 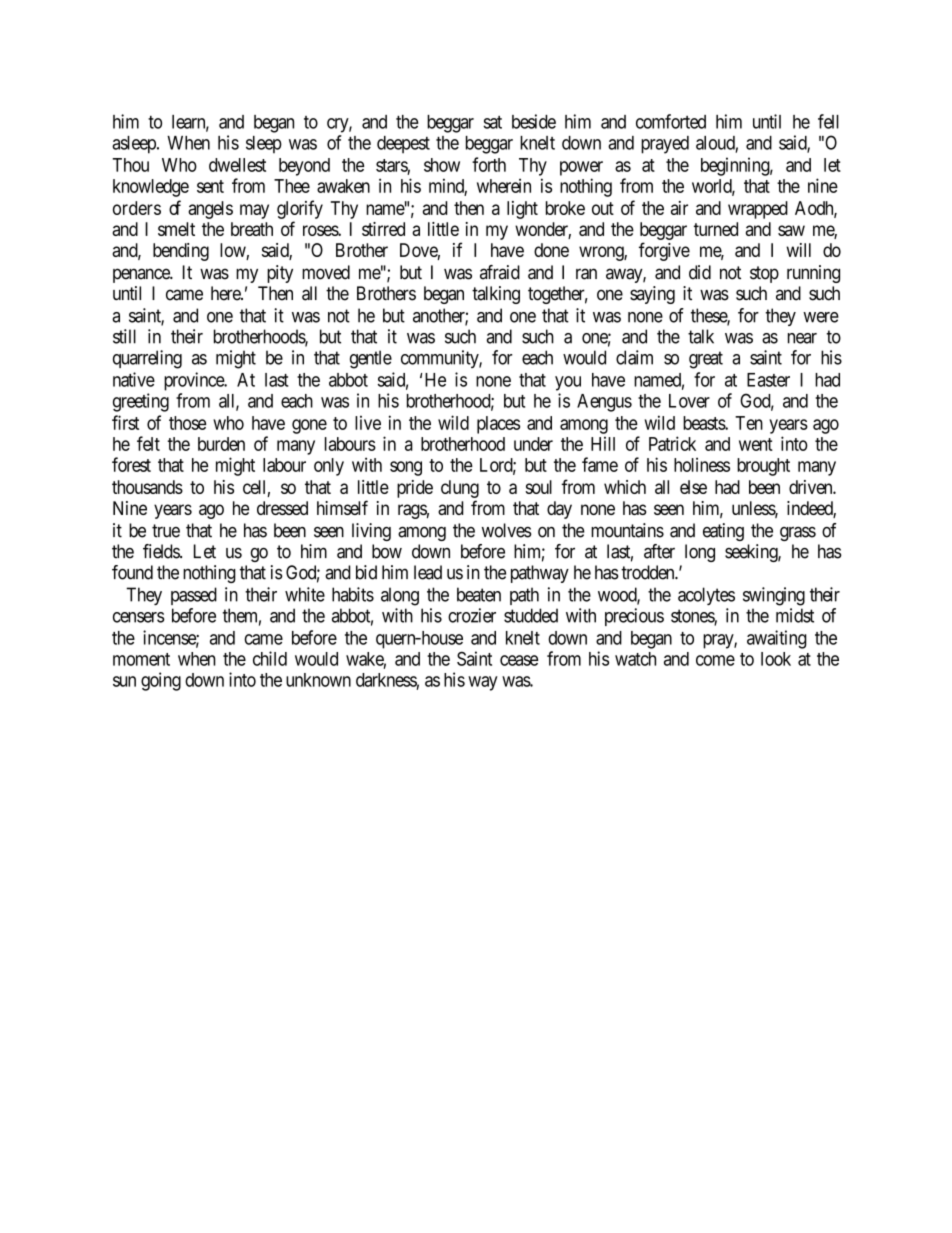 What do you see at coordinates (195, 381) in the screenshot?
I see `province` at bounding box center [195, 381].
